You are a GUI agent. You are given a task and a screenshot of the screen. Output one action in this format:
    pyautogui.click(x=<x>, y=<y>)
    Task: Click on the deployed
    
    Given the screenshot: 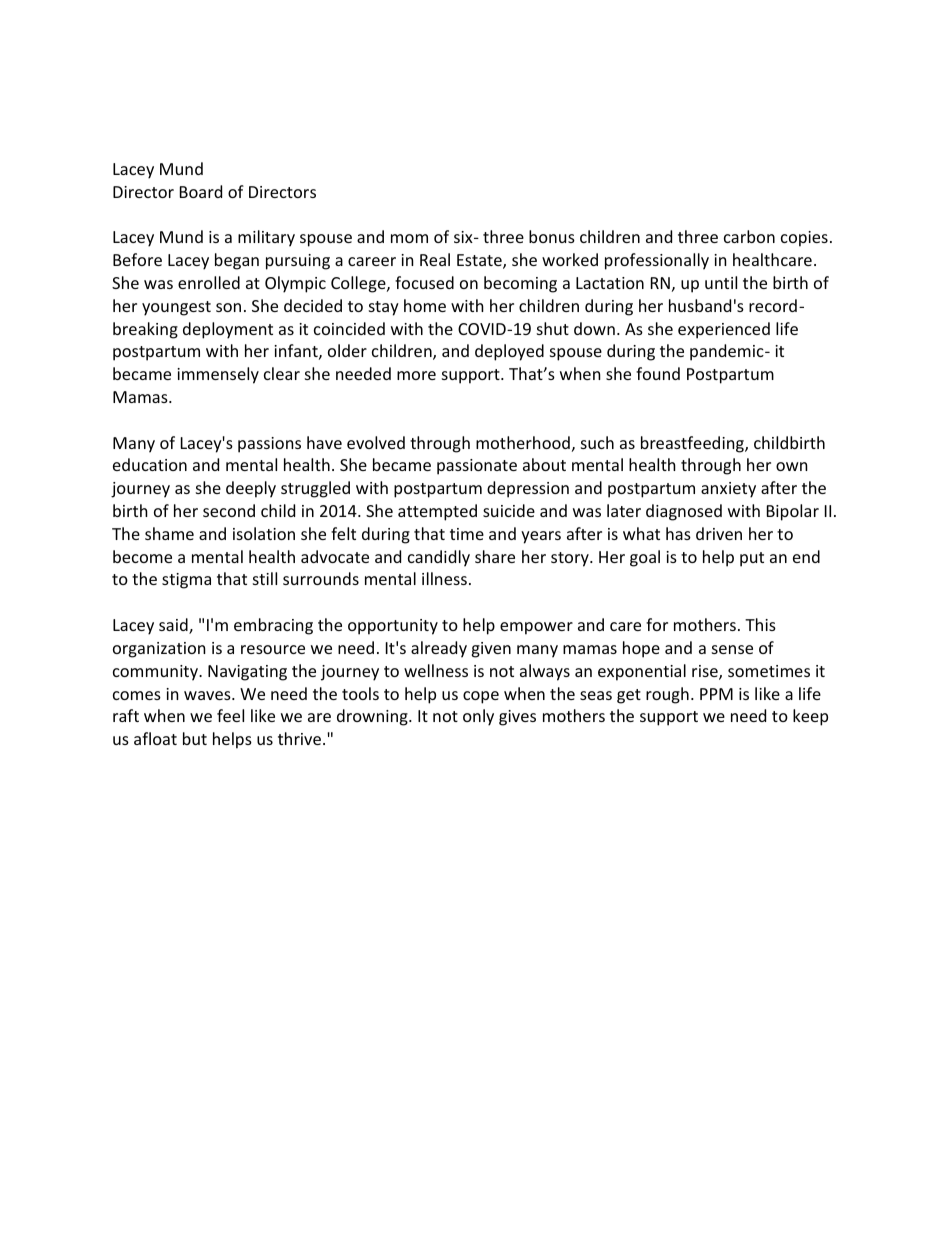 What is the action you would take?
    pyautogui.click(x=509, y=352)
